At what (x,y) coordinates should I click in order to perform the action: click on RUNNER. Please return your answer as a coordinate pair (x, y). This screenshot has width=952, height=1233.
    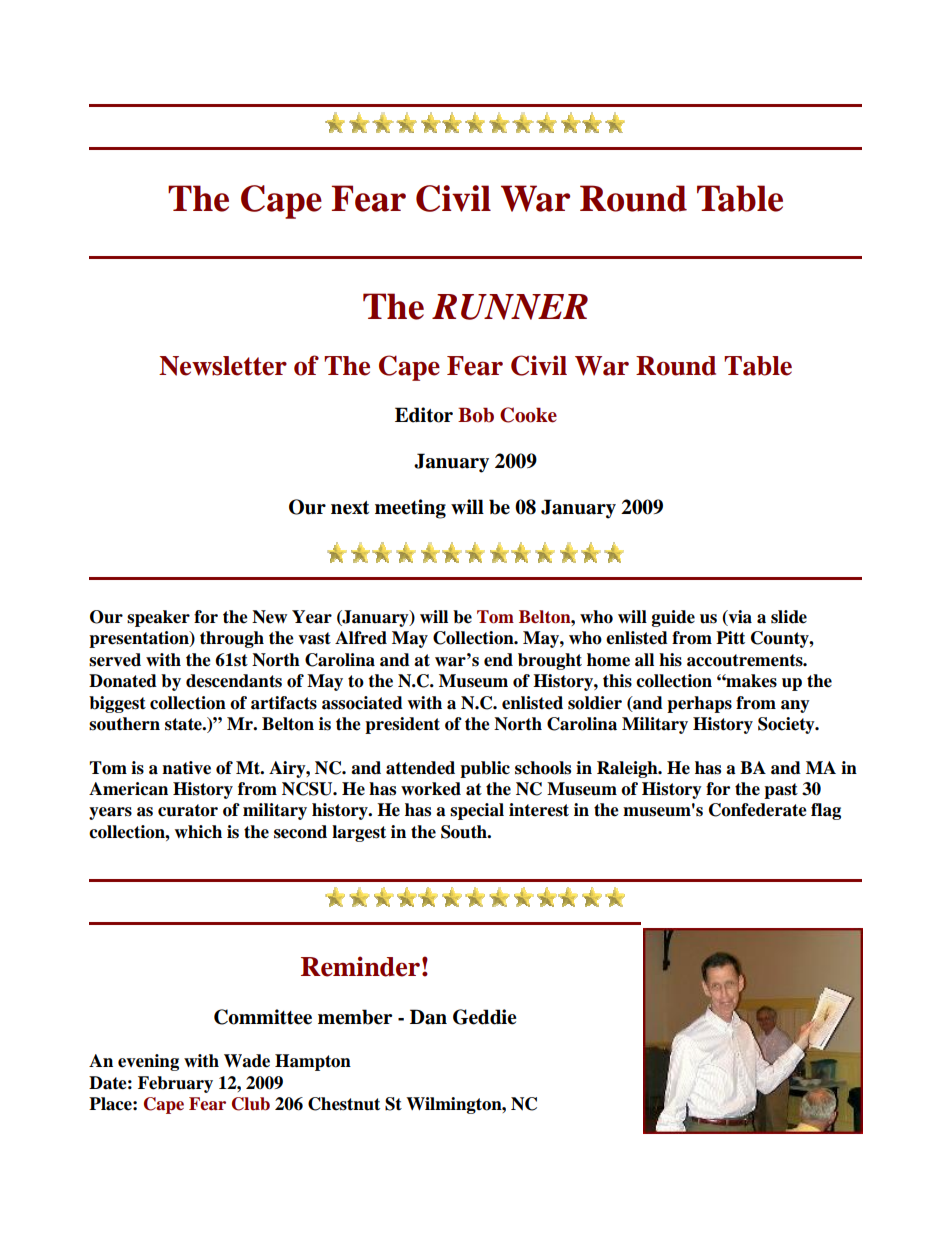
    Looking at the image, I should click on (510, 307).
